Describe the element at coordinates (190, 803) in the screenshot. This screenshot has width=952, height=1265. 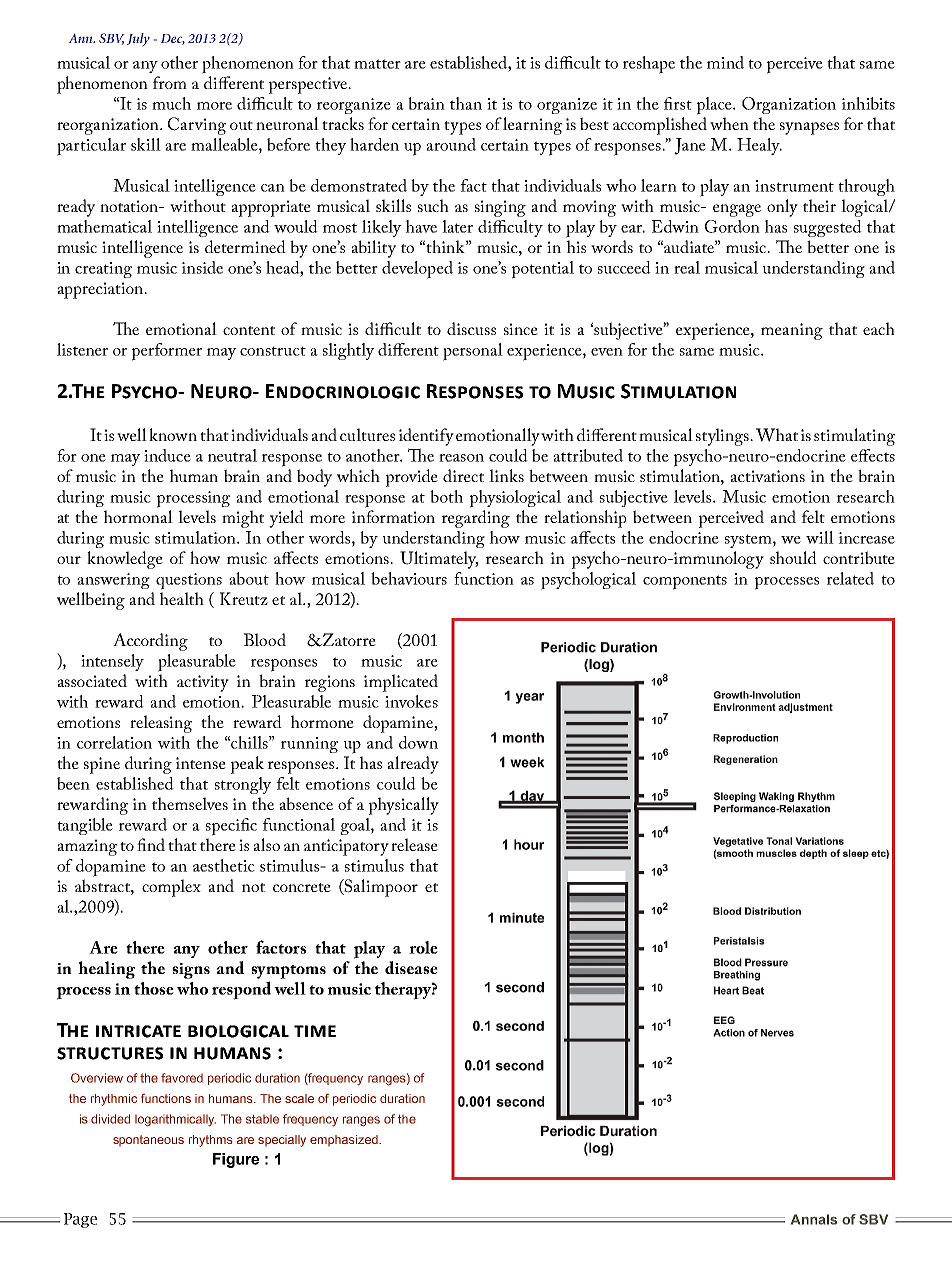
I see `themselves` at that location.
